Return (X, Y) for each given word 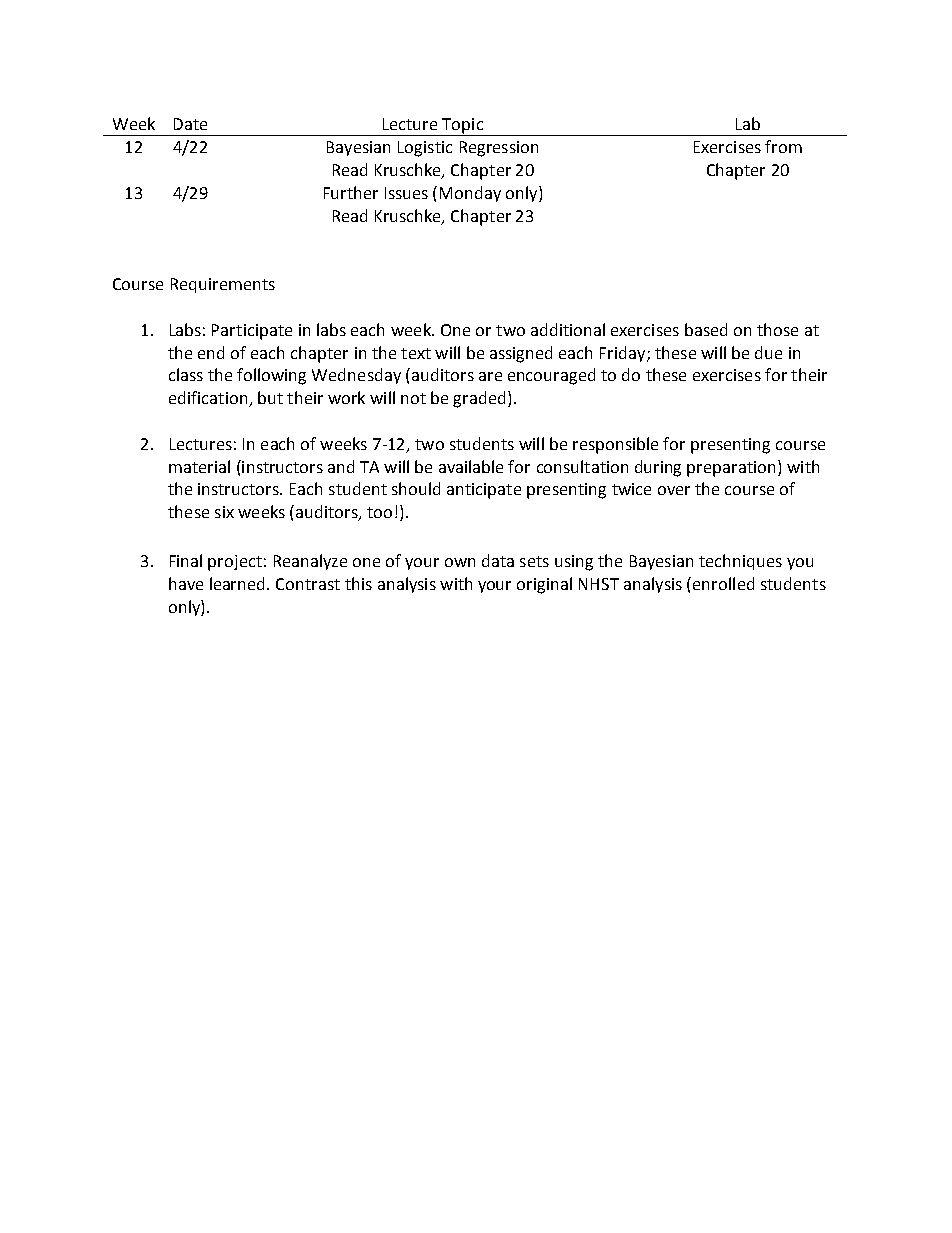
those (777, 329)
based (706, 329)
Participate (252, 332)
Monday (470, 194)
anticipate (484, 491)
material (199, 466)
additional (568, 329)
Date (190, 124)
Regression (499, 149)
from (783, 146)
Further (351, 192)
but (270, 397)
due (768, 352)
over (674, 490)
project (235, 563)
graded (479, 399)
